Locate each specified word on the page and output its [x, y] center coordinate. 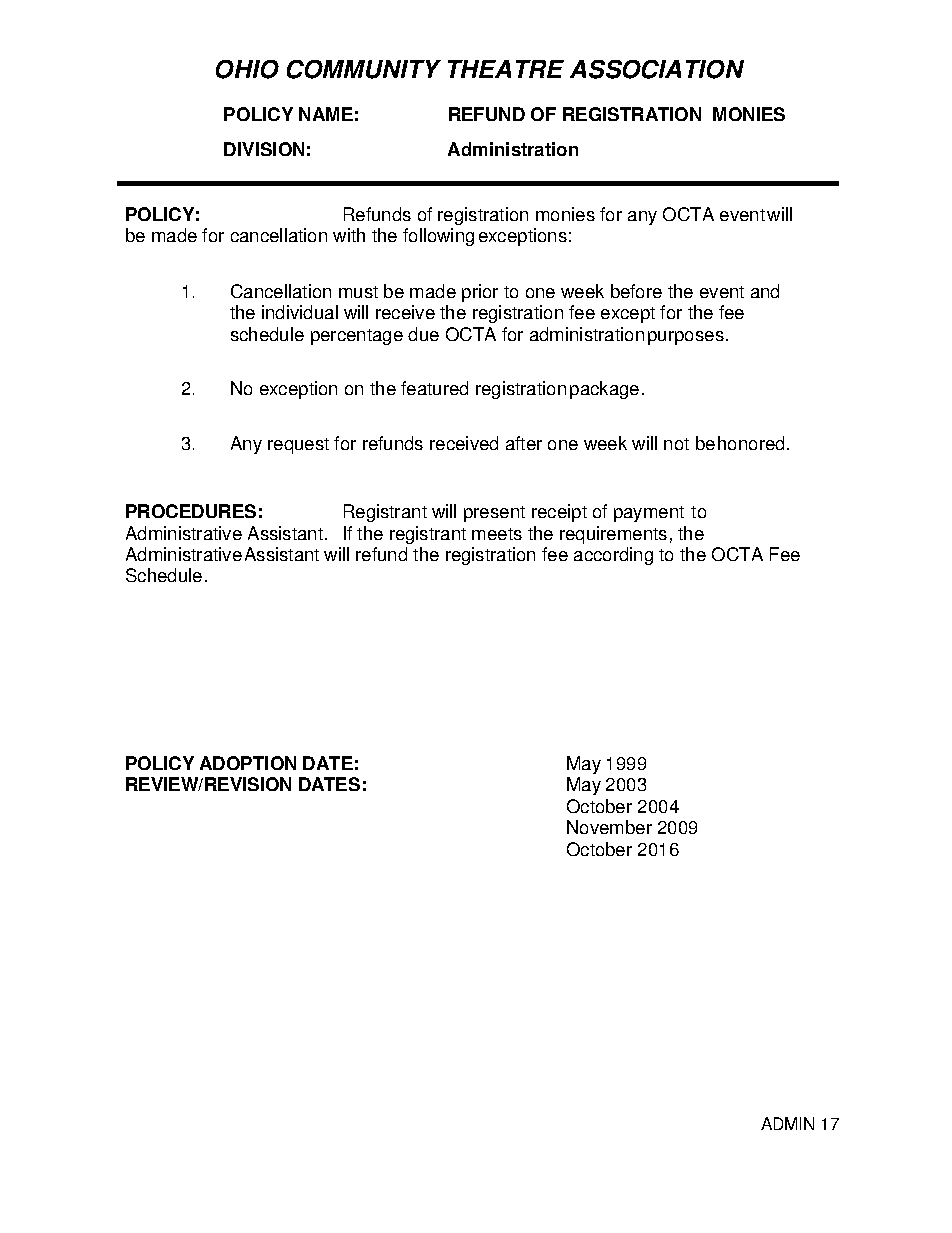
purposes [686, 338]
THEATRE [506, 69]
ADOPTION [248, 763]
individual [300, 312]
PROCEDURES [191, 511]
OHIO [247, 69]
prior [480, 293]
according [613, 556]
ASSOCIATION [657, 69]
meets [497, 534]
